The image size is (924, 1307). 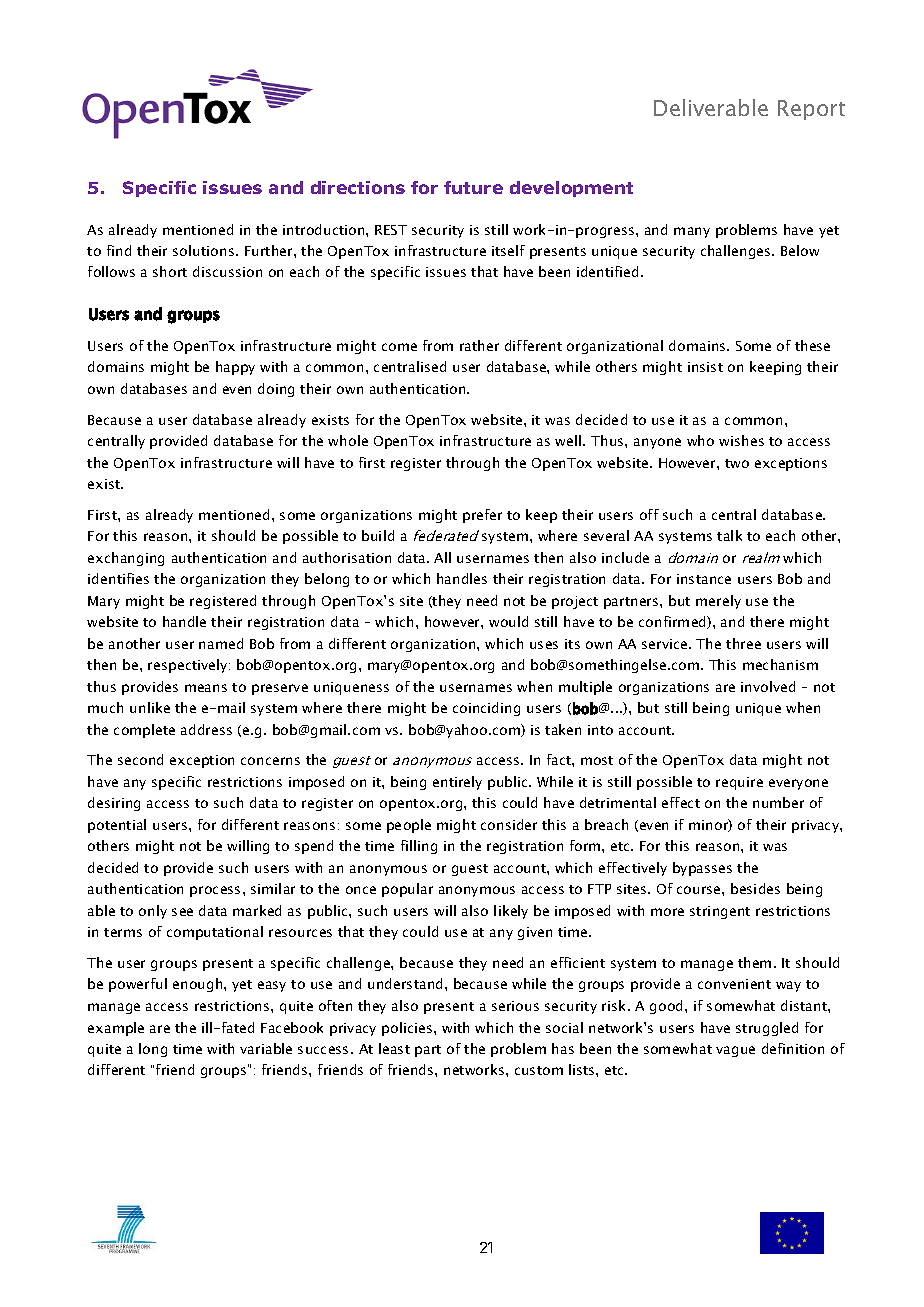 What do you see at coordinates (205, 250) in the image?
I see `solutions` at bounding box center [205, 250].
